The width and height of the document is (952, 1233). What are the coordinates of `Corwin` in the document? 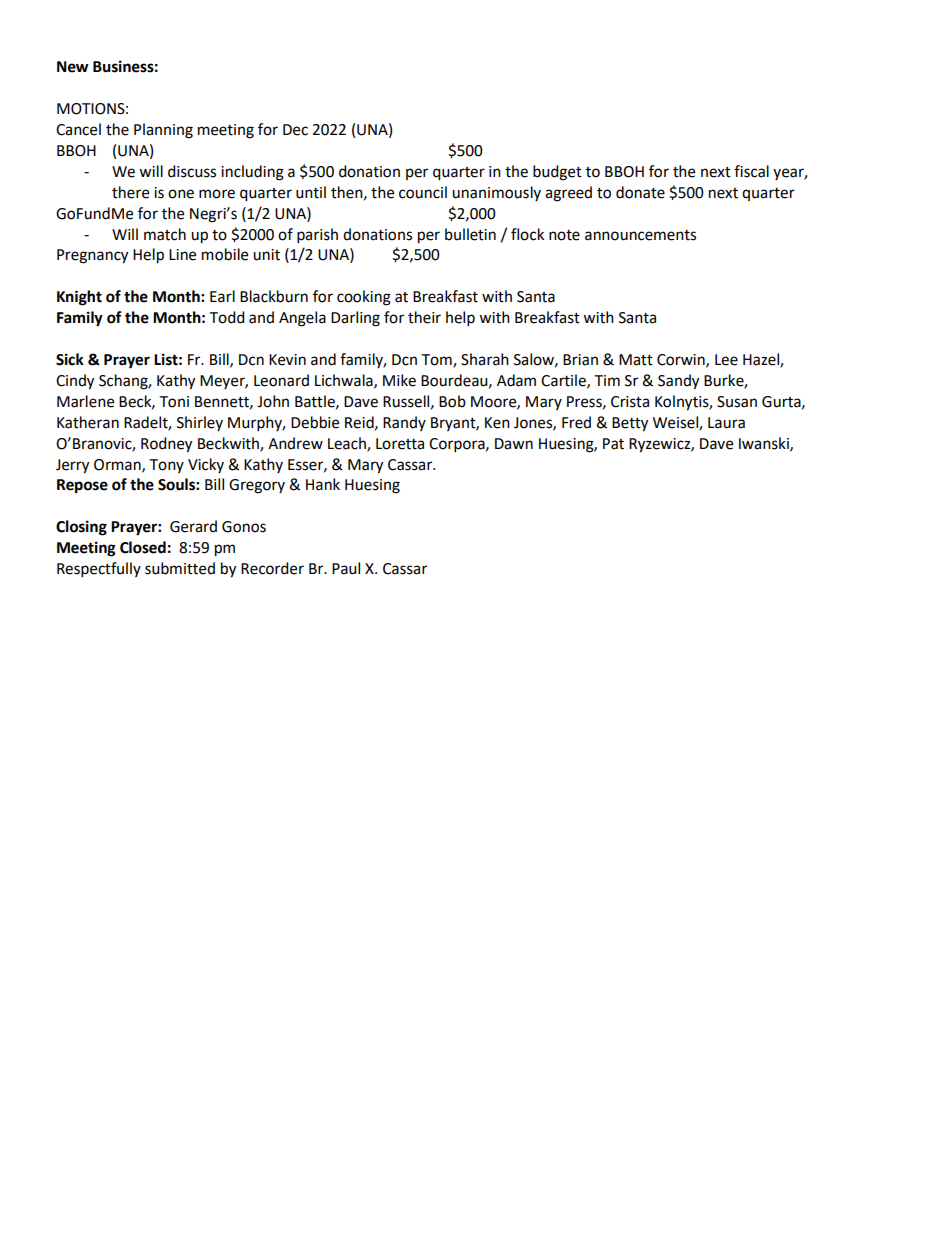 It's located at (682, 360).
